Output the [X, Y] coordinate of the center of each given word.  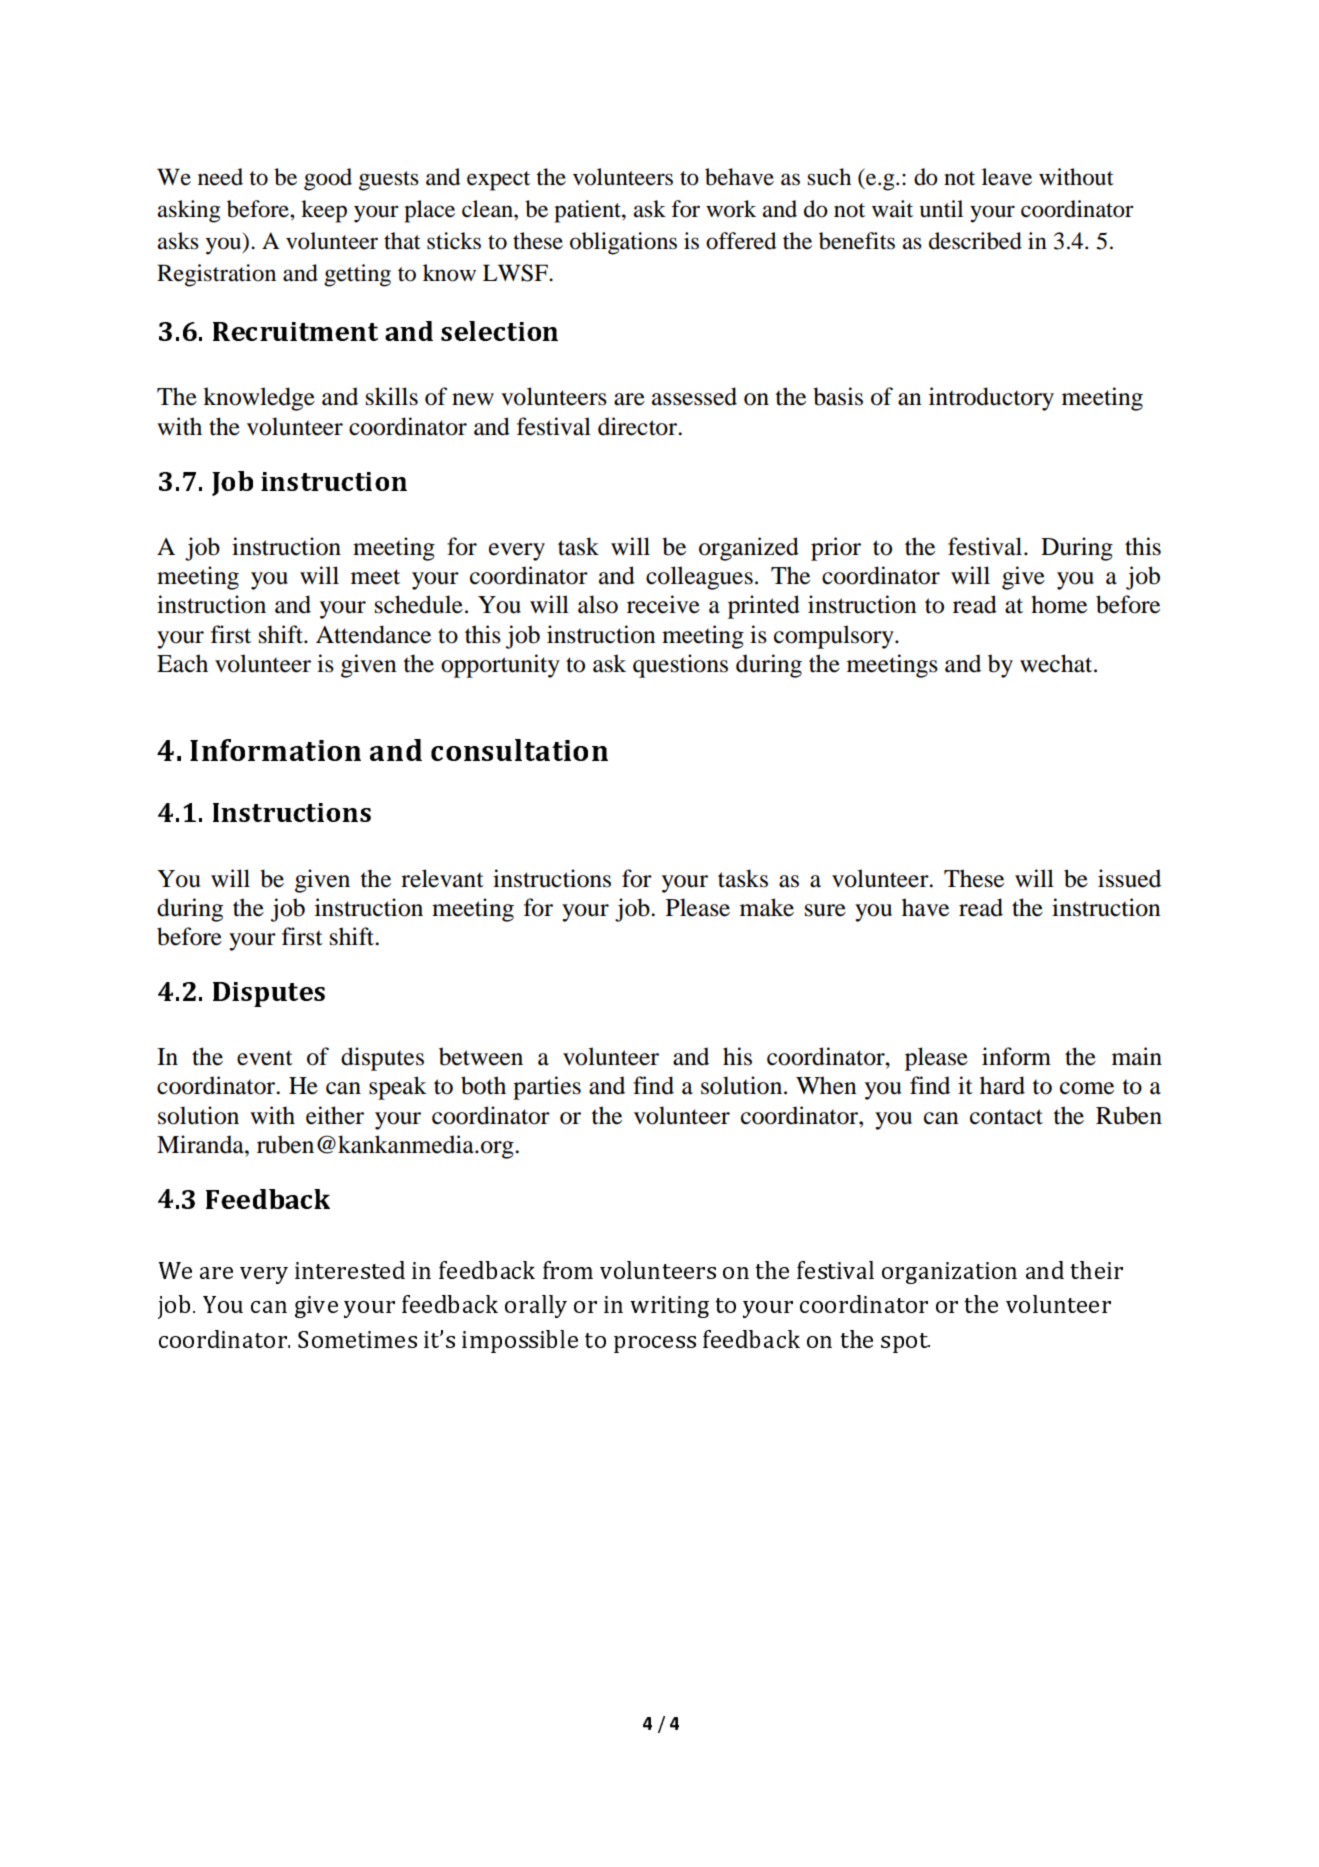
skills [392, 396]
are [629, 399]
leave [1007, 177]
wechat [1057, 663]
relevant [442, 878]
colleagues [699, 578]
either [335, 1115]
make [767, 907]
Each [182, 663]
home [1059, 604]
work [731, 209]
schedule [419, 604]
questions [680, 666]
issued [1129, 878]
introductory [991, 399]
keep [324, 211]
